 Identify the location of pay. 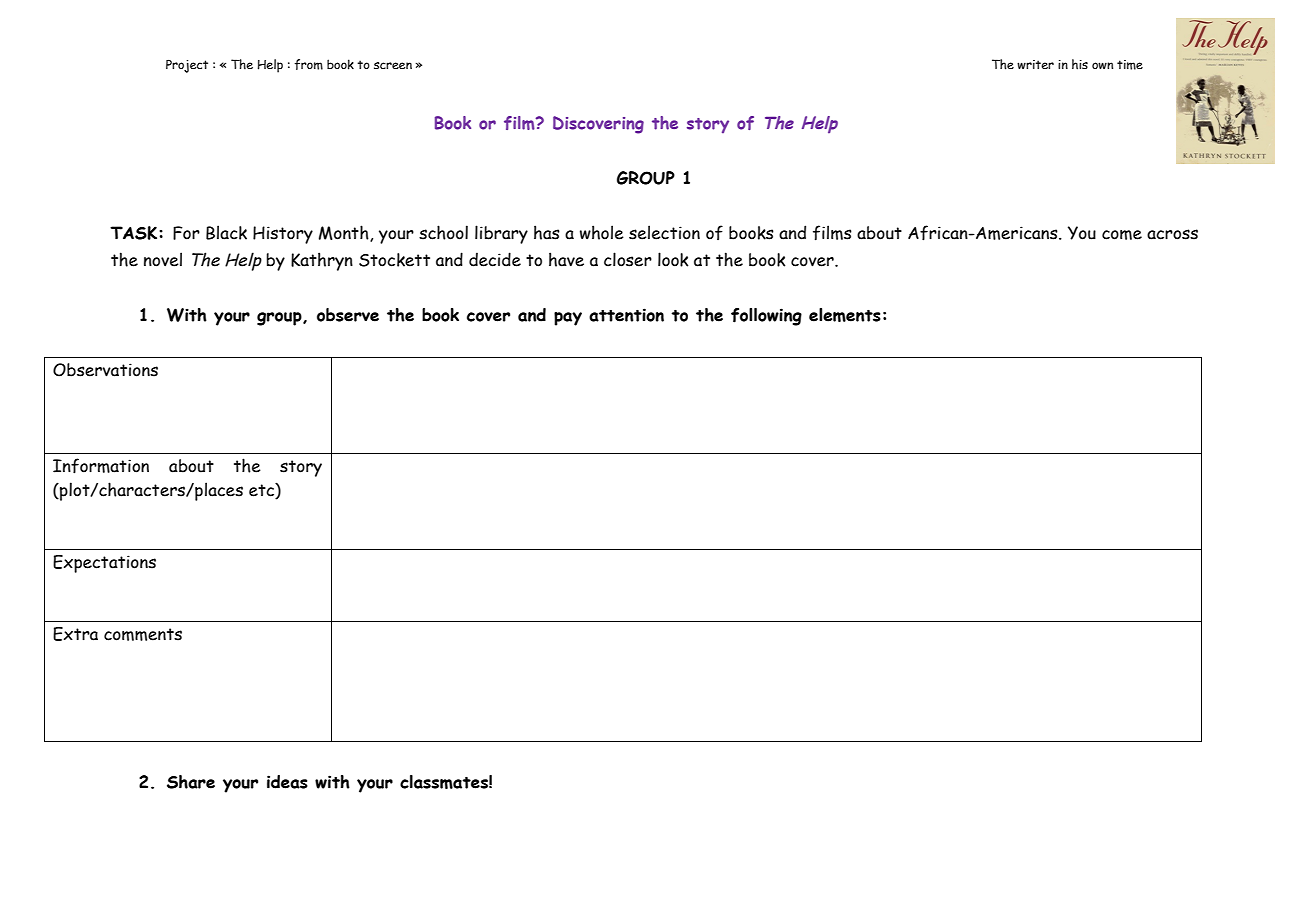
(568, 319).
